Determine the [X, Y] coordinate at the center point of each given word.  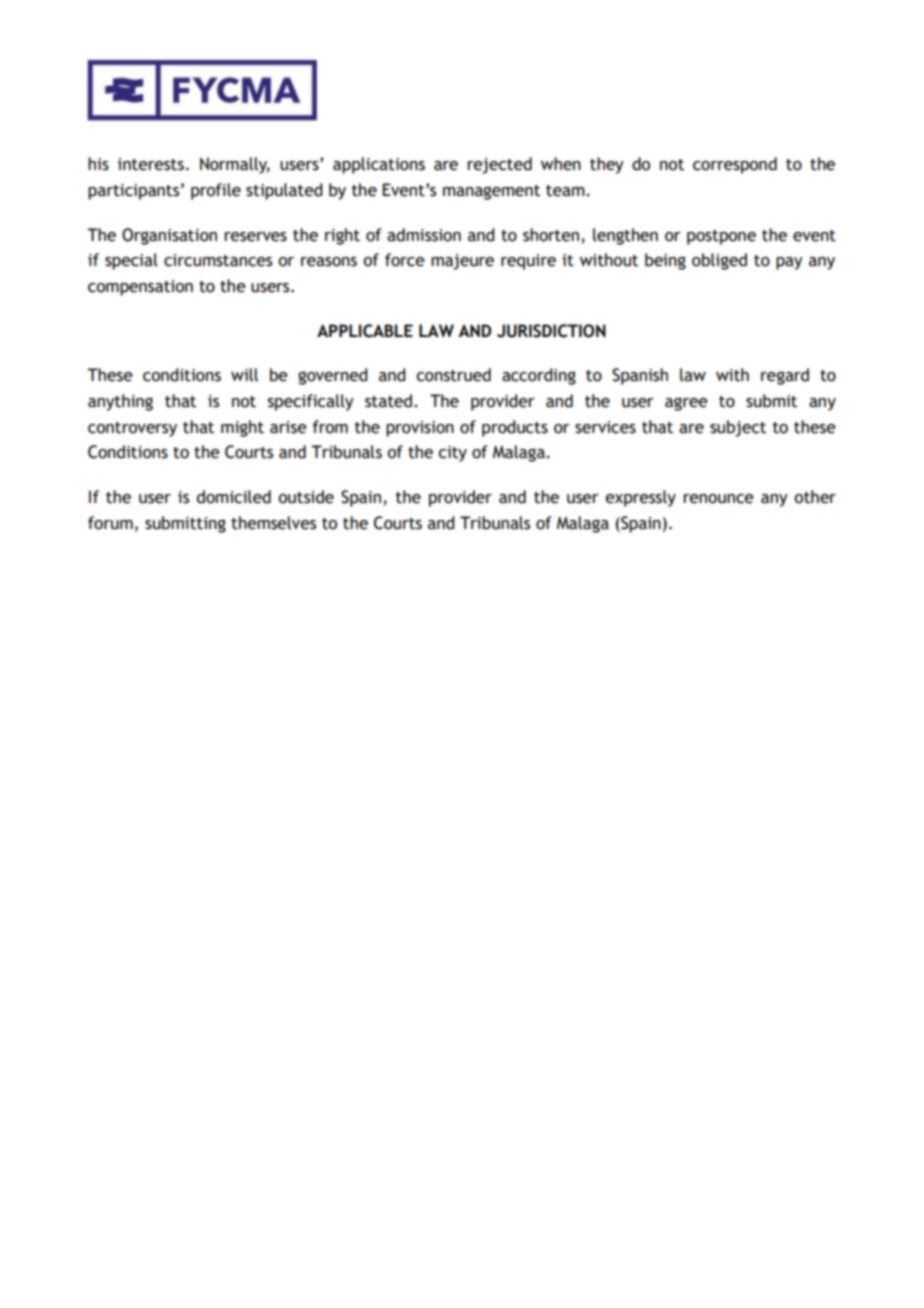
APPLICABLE [365, 331]
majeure [462, 262]
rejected [499, 165]
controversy [132, 429]
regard [785, 376]
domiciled [234, 497]
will [244, 375]
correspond [735, 165]
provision [420, 429]
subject [738, 428]
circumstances [218, 260]
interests [151, 164]
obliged [719, 261]
